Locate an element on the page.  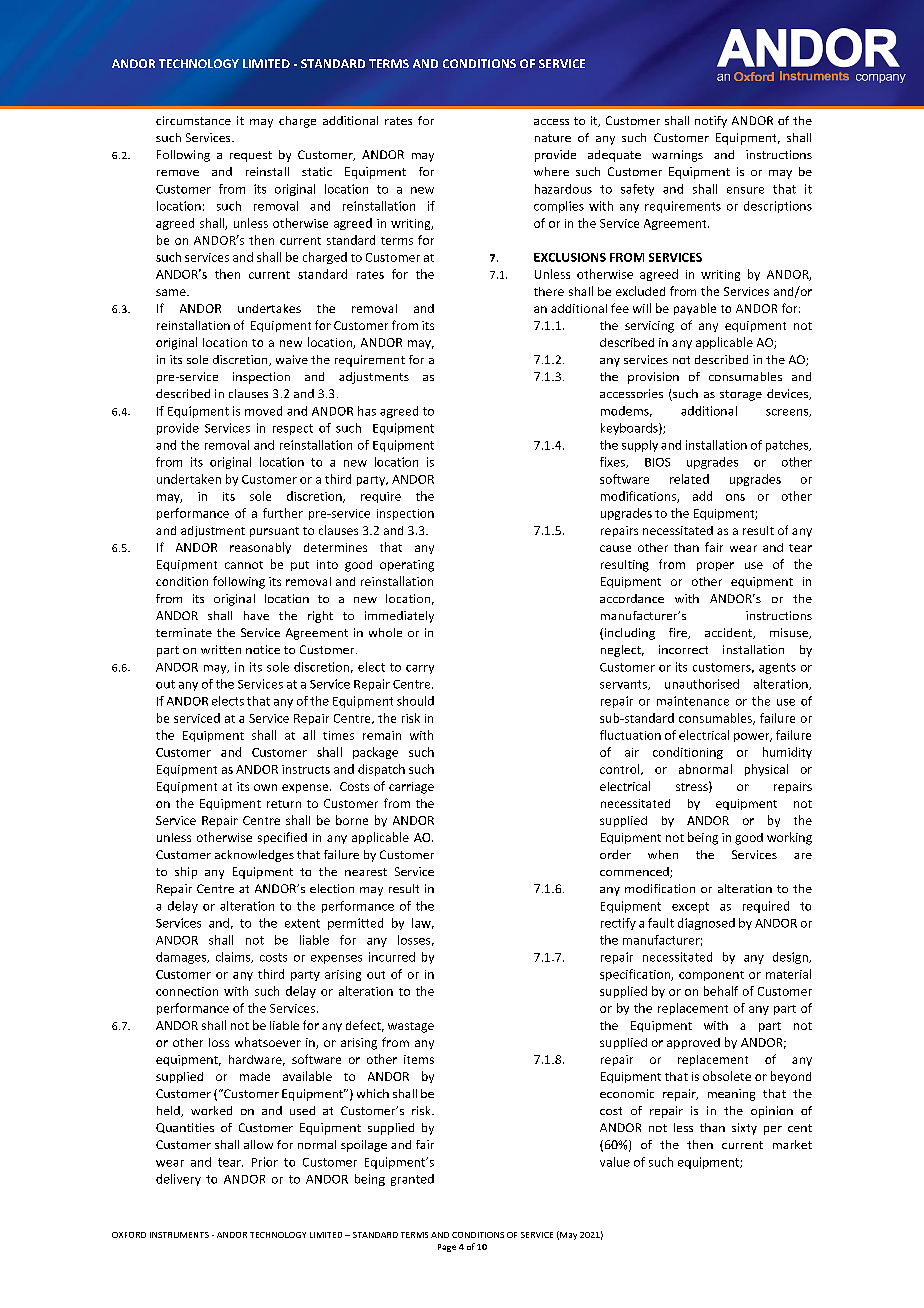
incurred is located at coordinates (392, 957).
